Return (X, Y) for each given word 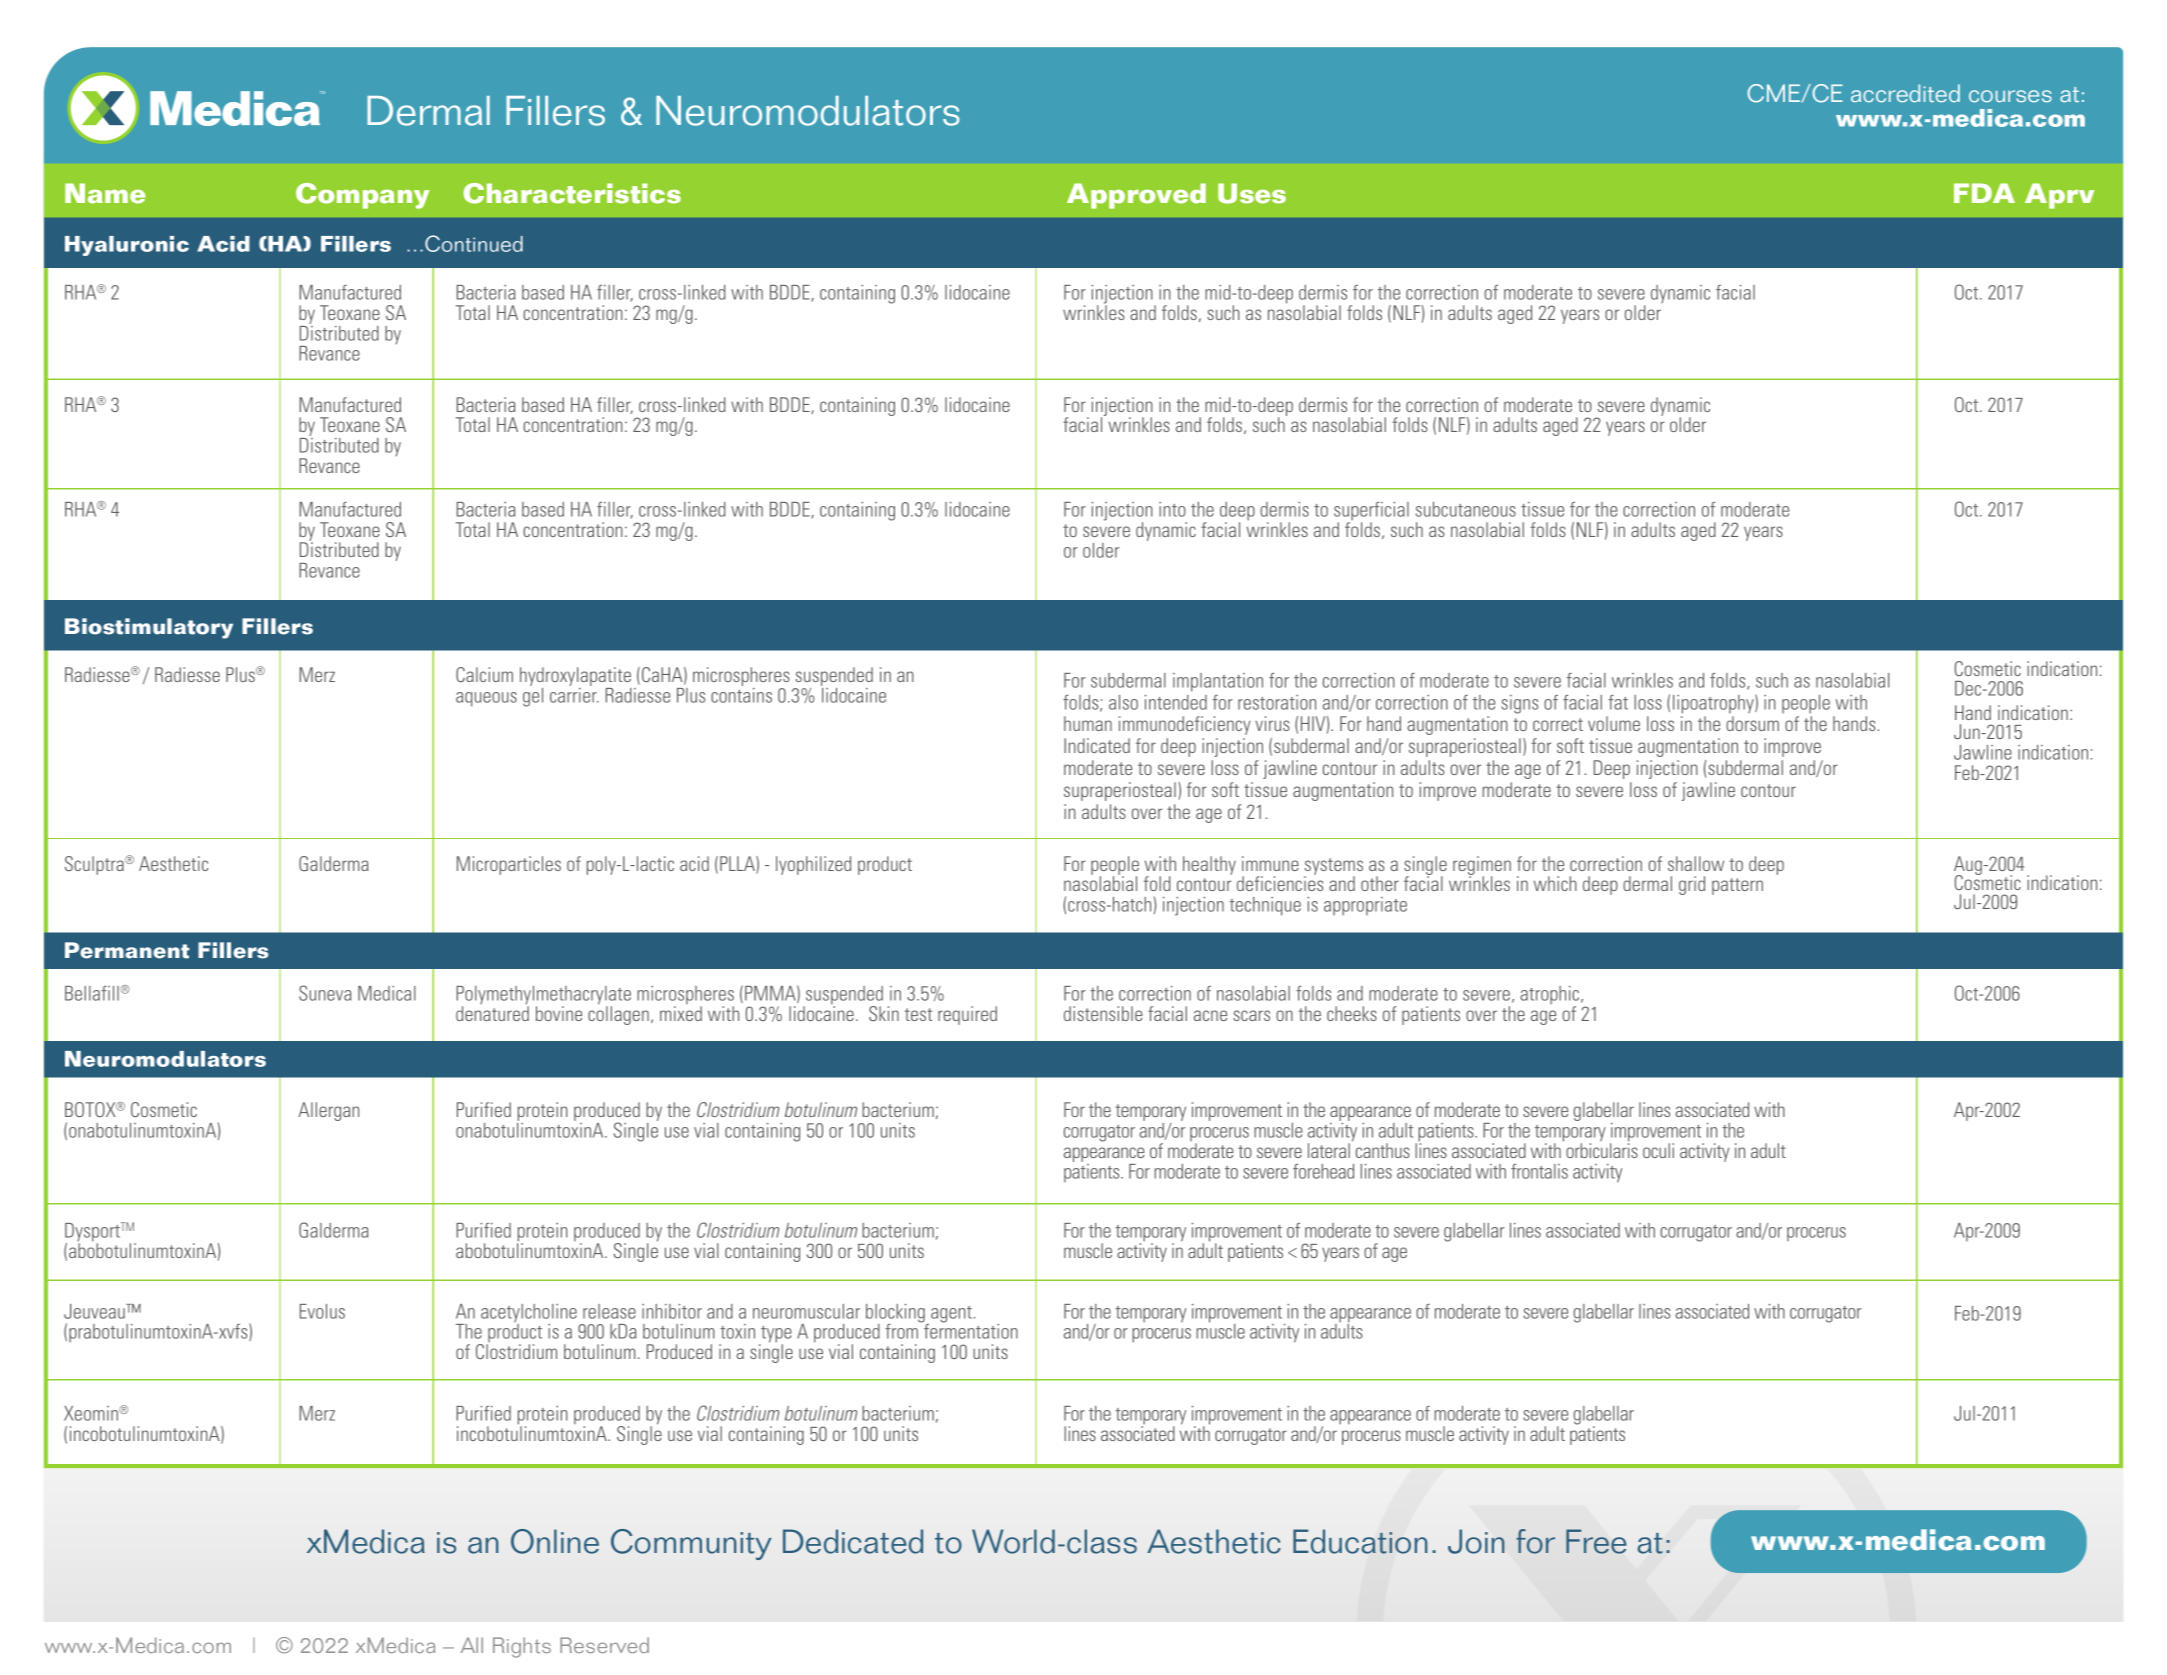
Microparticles (509, 865)
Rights (522, 1647)
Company (362, 196)
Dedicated (853, 1541)
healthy (1209, 865)
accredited (1905, 93)
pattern (1737, 886)
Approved (1136, 196)
